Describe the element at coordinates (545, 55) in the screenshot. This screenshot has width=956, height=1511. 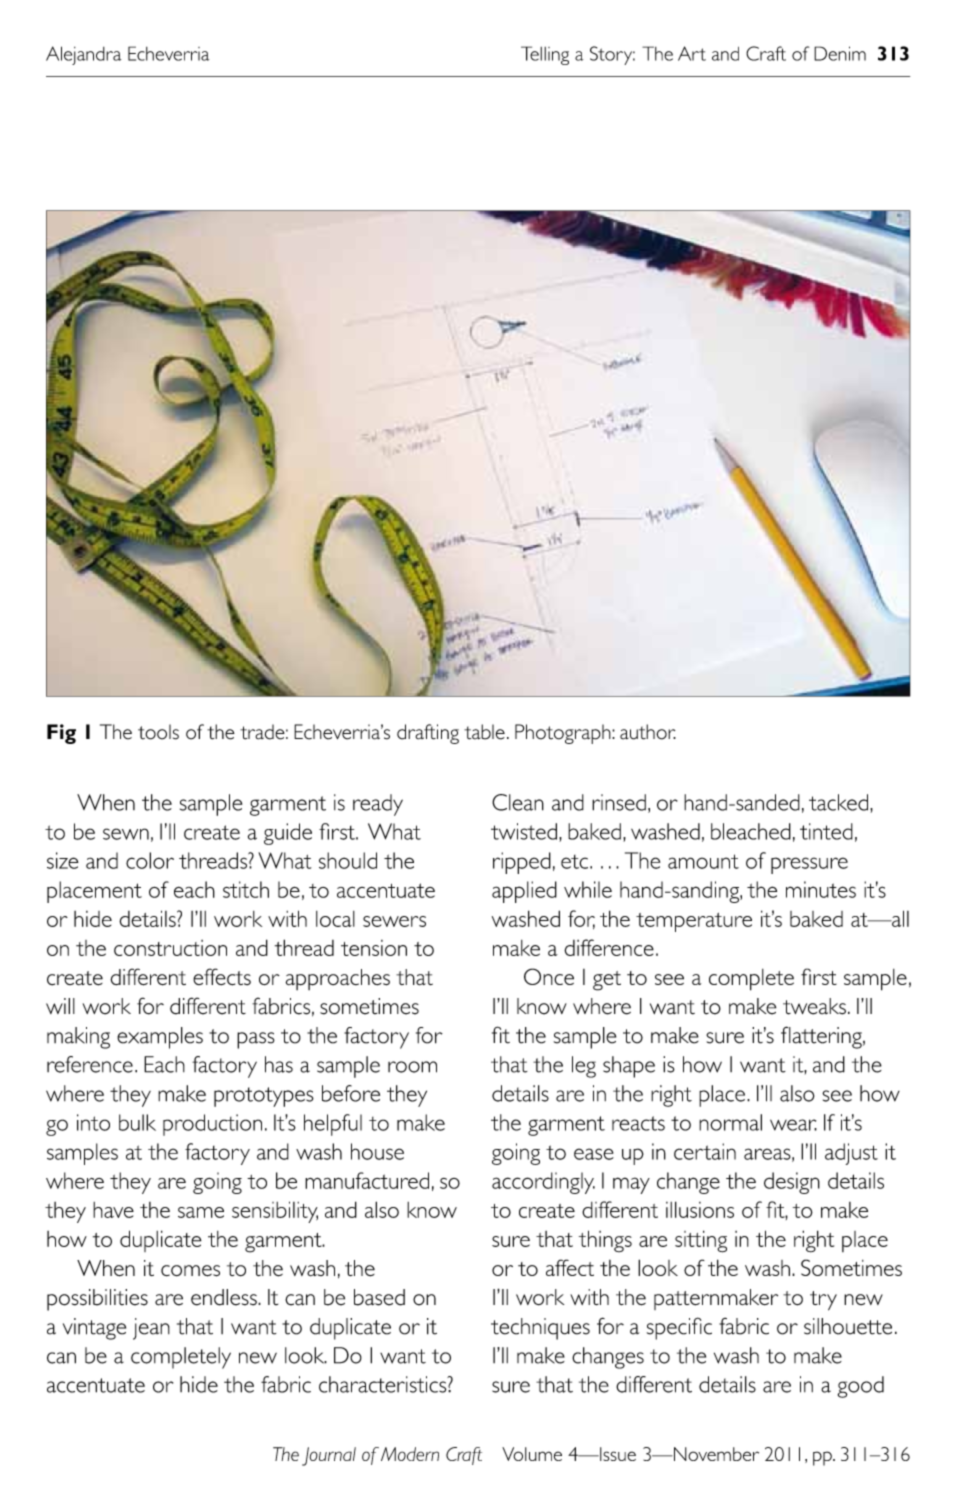
I see `Telling` at that location.
